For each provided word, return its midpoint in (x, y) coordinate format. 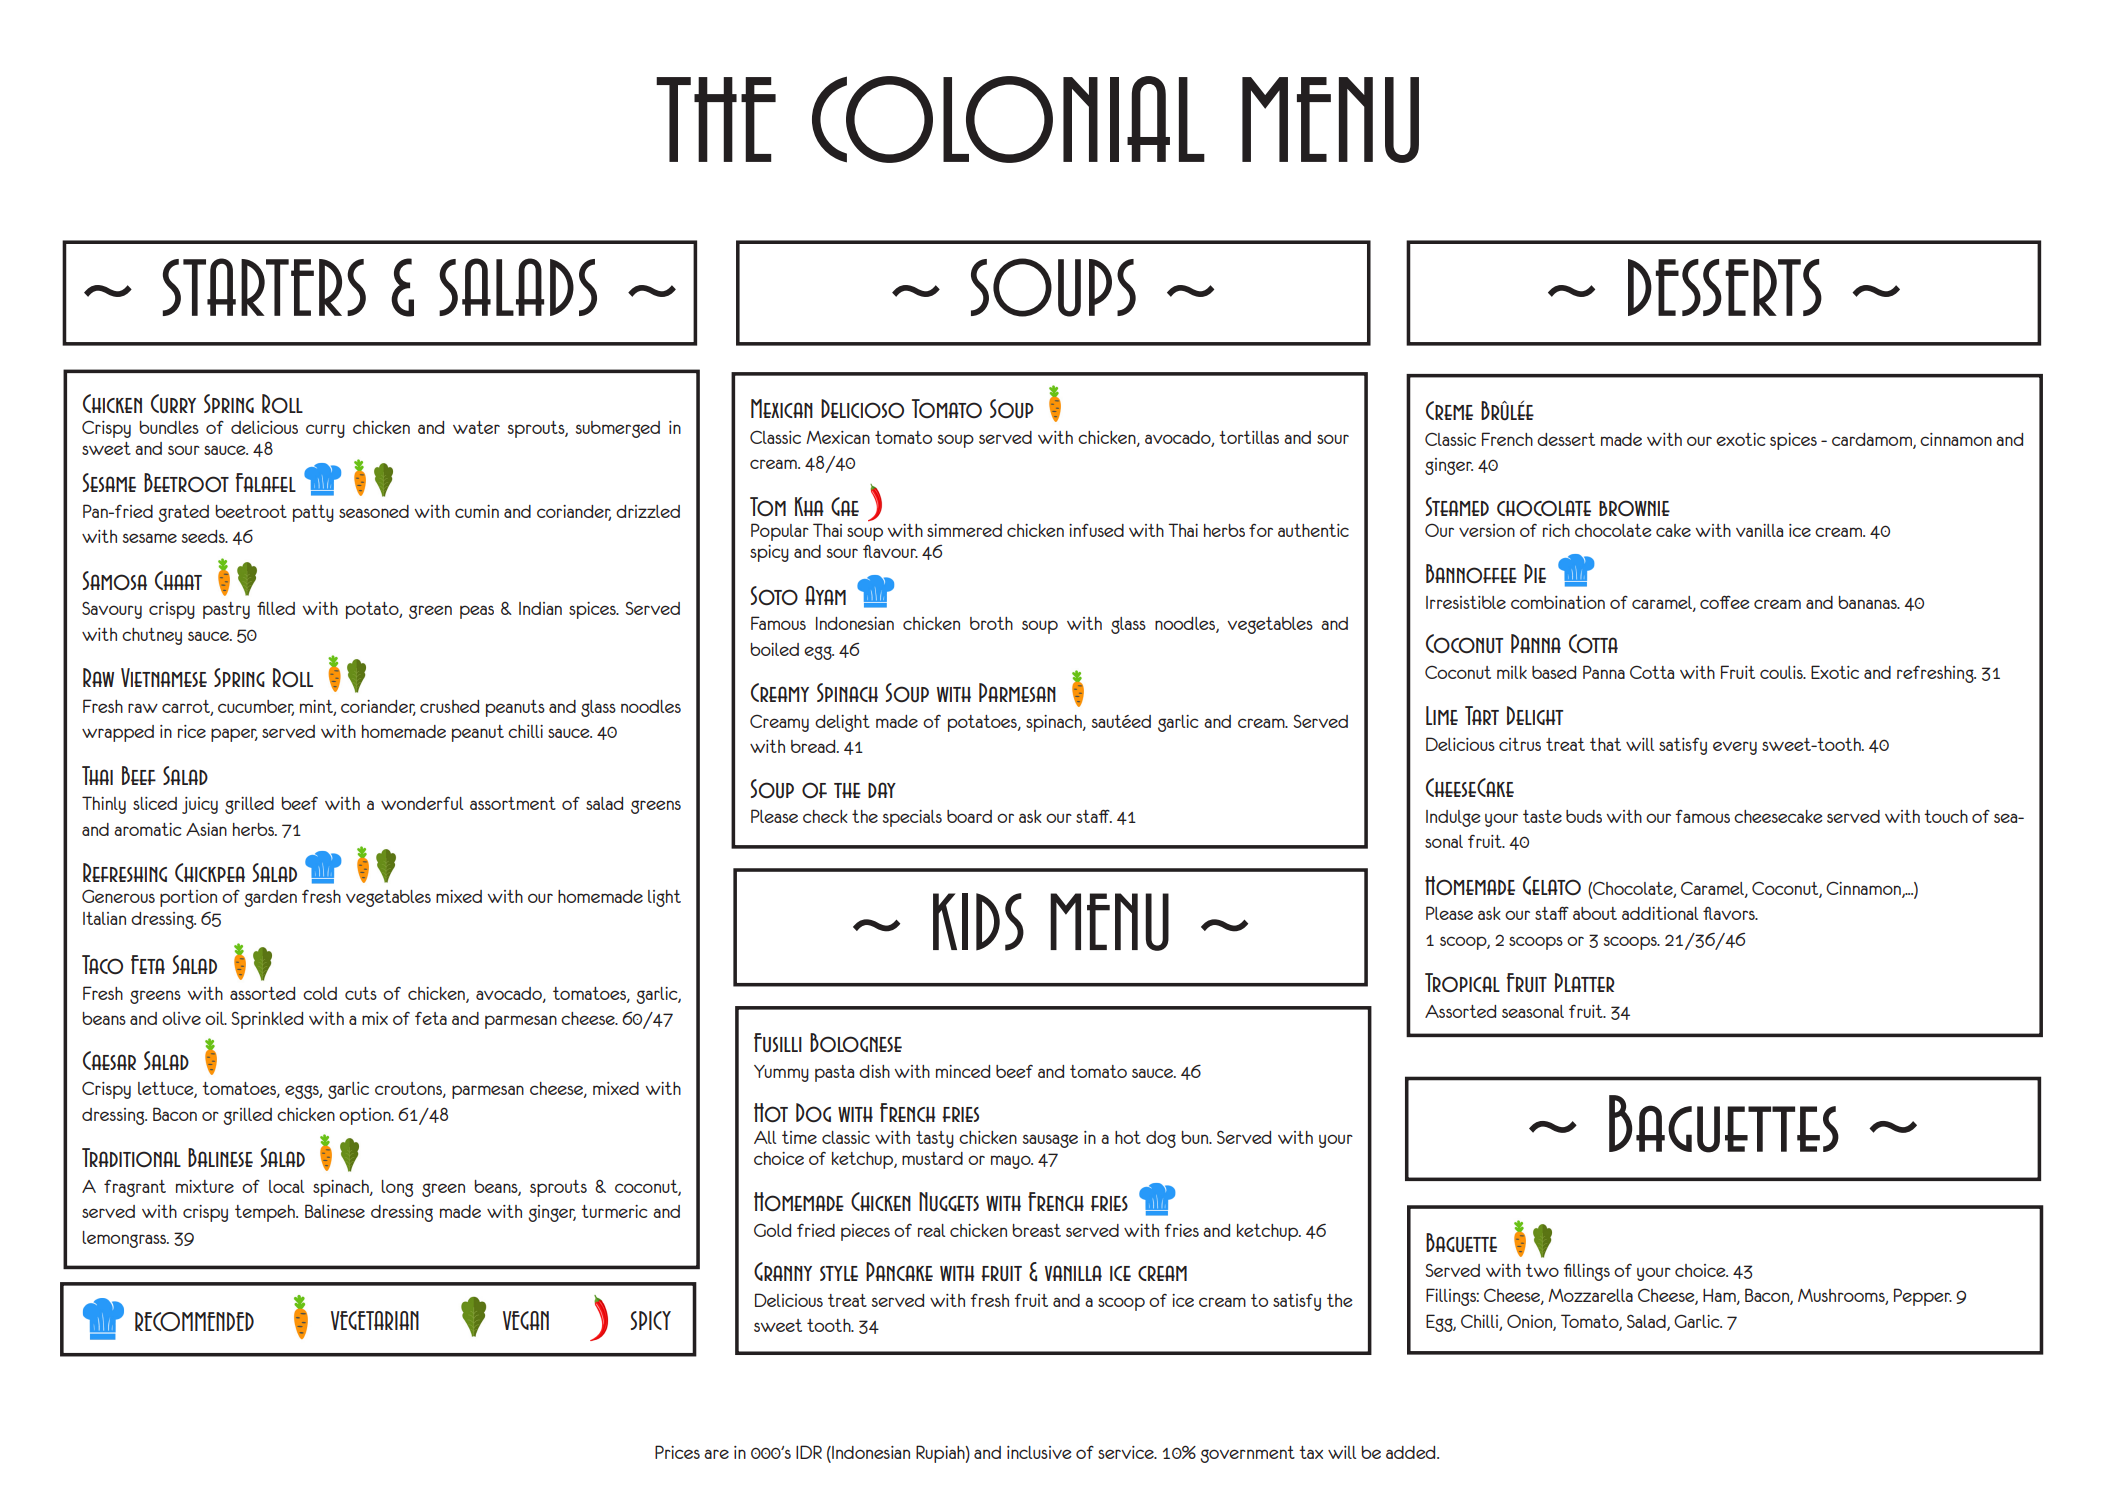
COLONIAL (1008, 119)
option (366, 1116)
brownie (1634, 508)
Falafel (266, 482)
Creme (1449, 410)
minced (963, 1071)
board (969, 816)
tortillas (1249, 437)
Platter (1585, 982)
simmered (964, 530)
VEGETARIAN (375, 1320)
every (1735, 748)
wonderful (422, 803)
